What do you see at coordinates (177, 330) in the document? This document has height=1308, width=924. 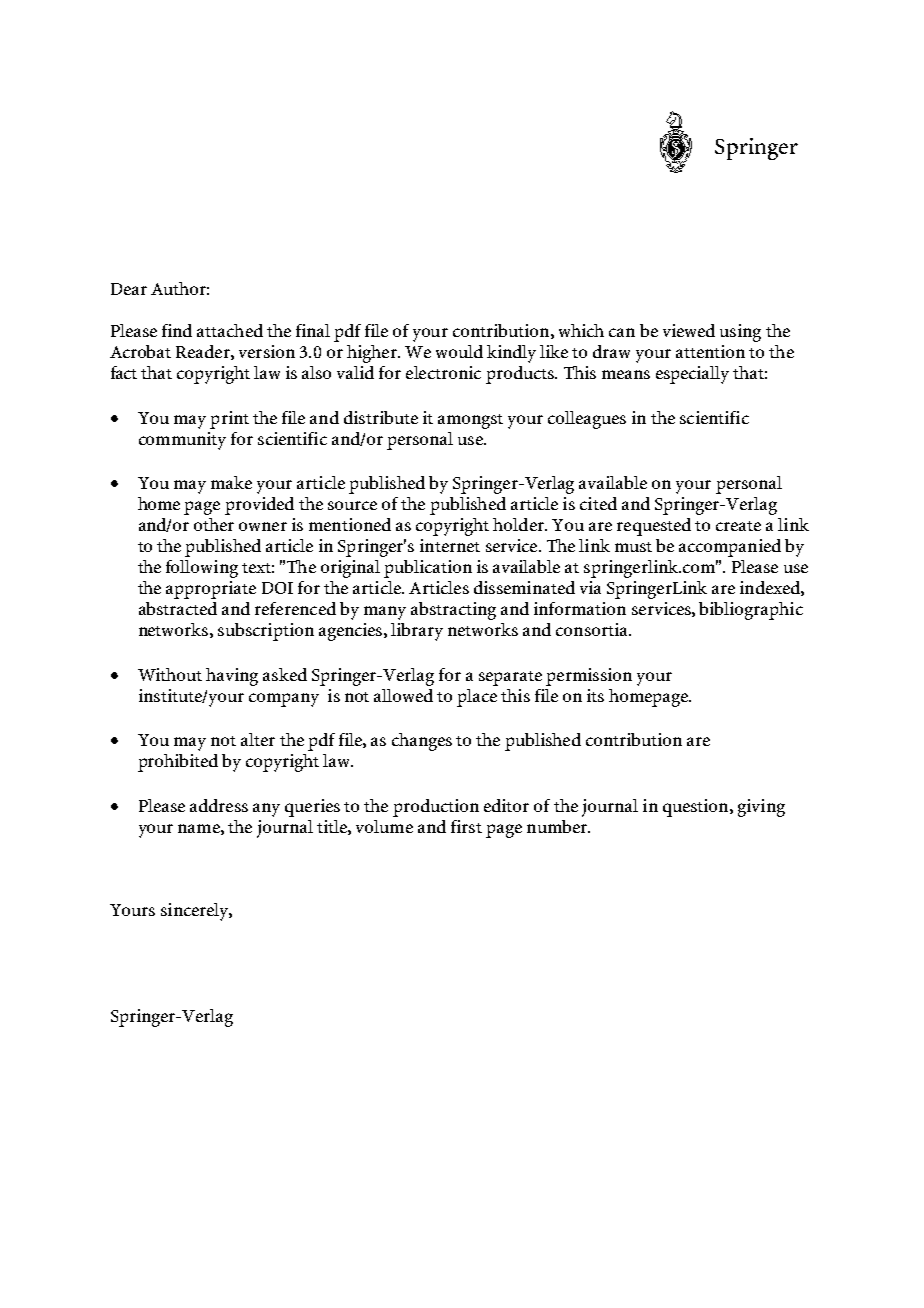 I see `find` at bounding box center [177, 330].
